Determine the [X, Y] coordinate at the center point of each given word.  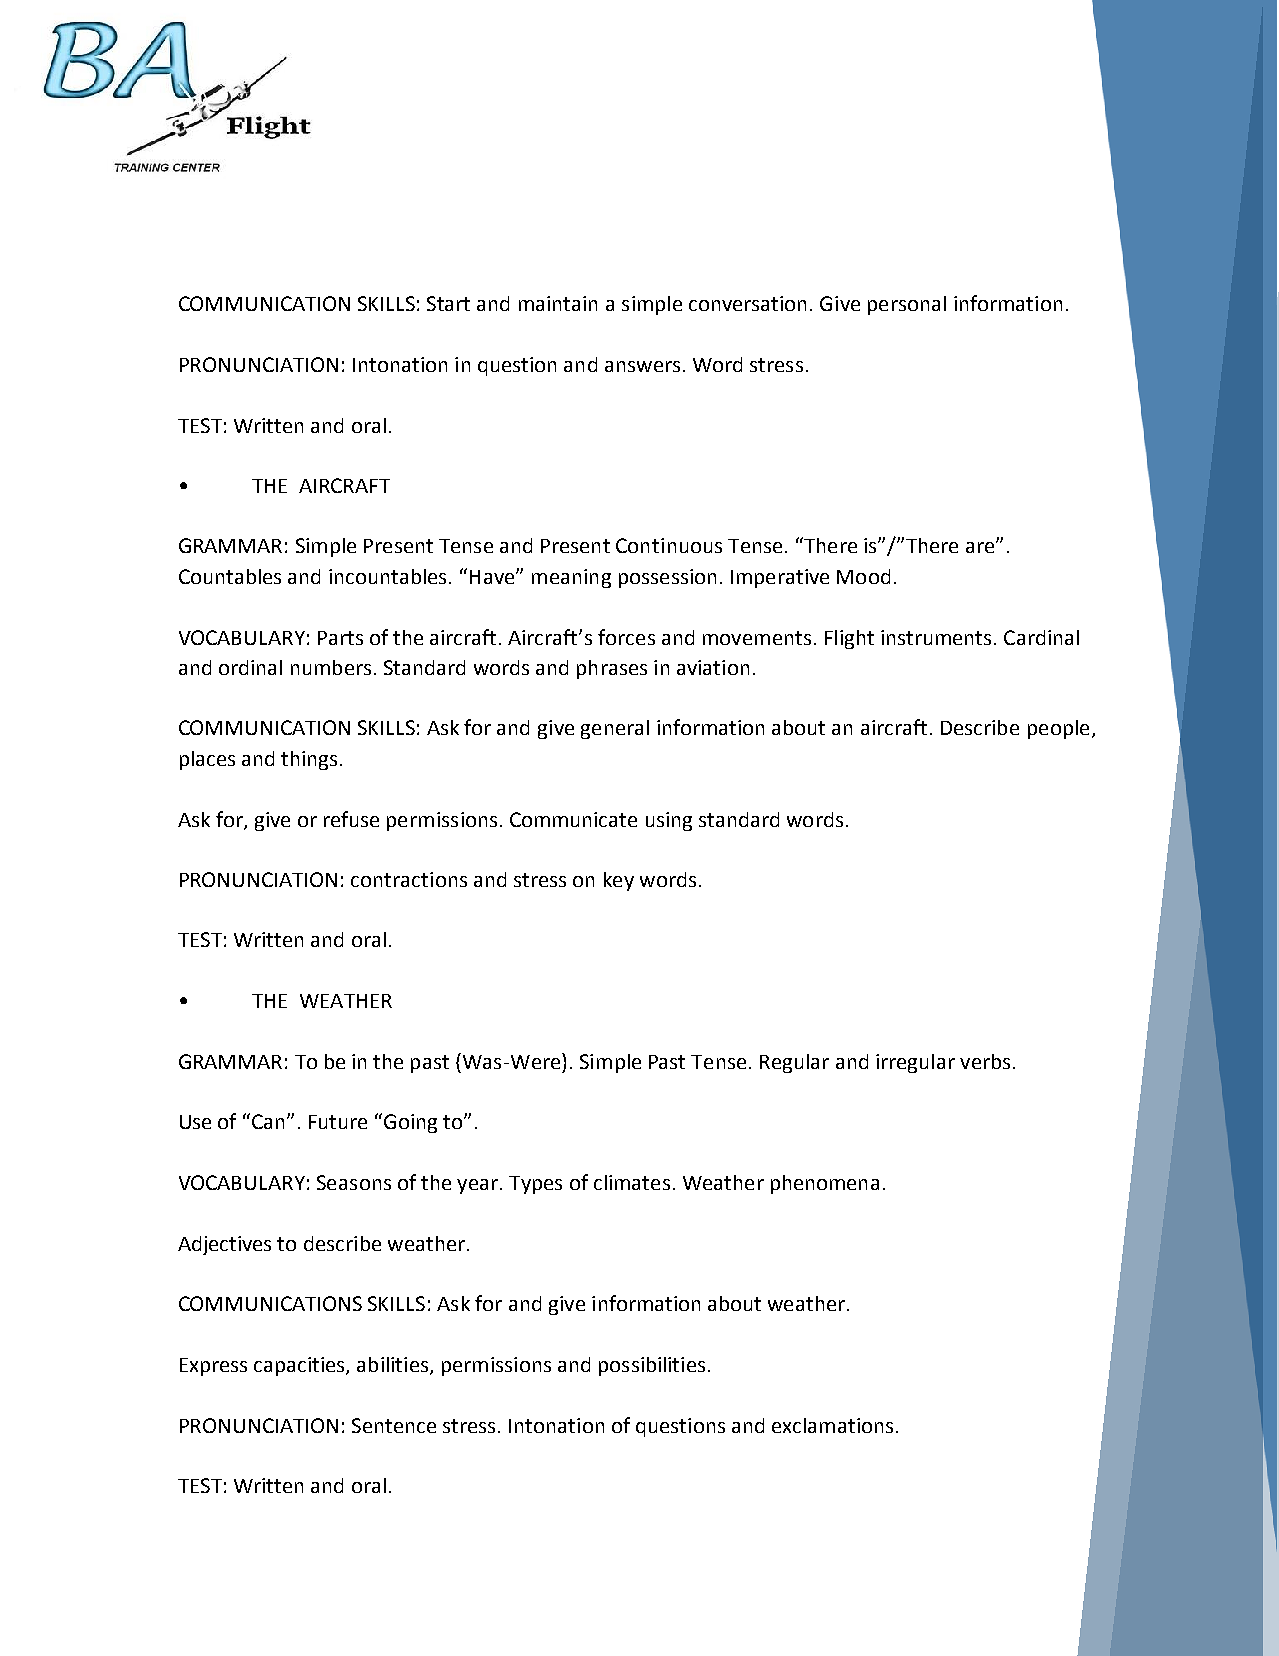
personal [907, 305]
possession [667, 578]
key [619, 881]
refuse [351, 819]
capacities [300, 1366]
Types [535, 1185]
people [1058, 729]
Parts [340, 638]
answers [642, 366]
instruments [936, 637]
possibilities [652, 1366]
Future [338, 1122]
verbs [985, 1061]
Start [448, 303]
